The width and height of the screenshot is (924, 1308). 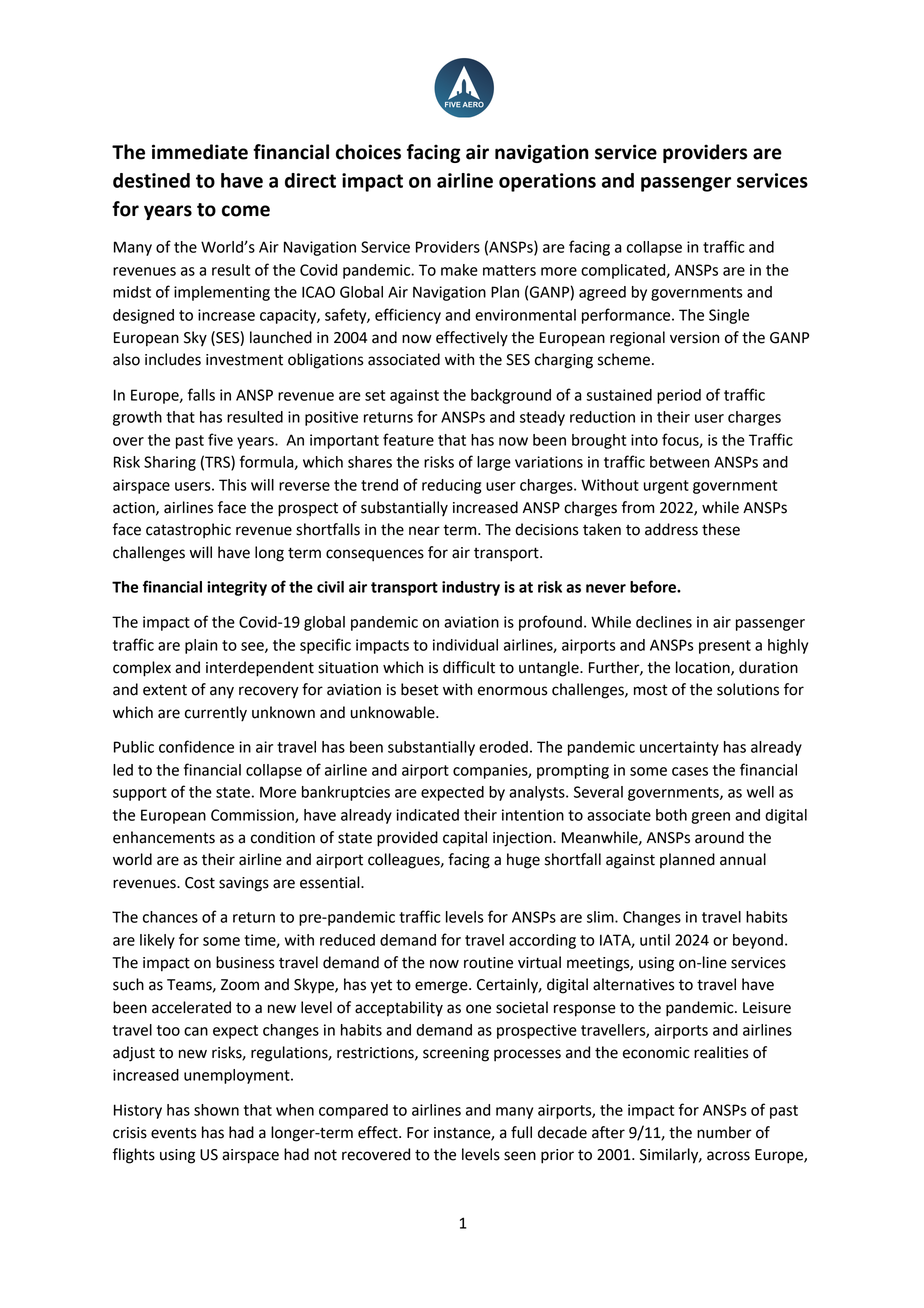 I want to click on individual, so click(x=465, y=645).
